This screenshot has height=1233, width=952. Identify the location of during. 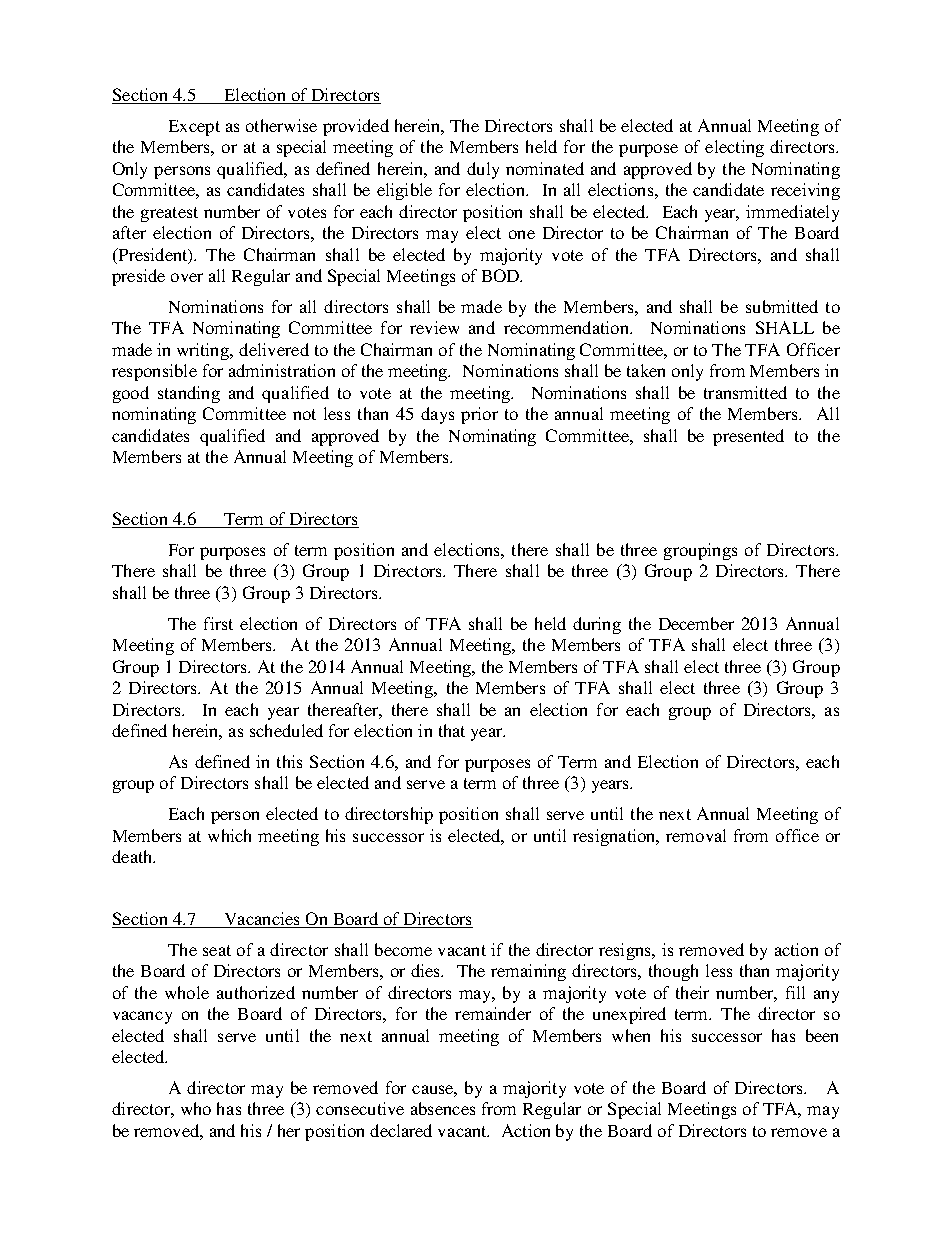
(597, 625).
